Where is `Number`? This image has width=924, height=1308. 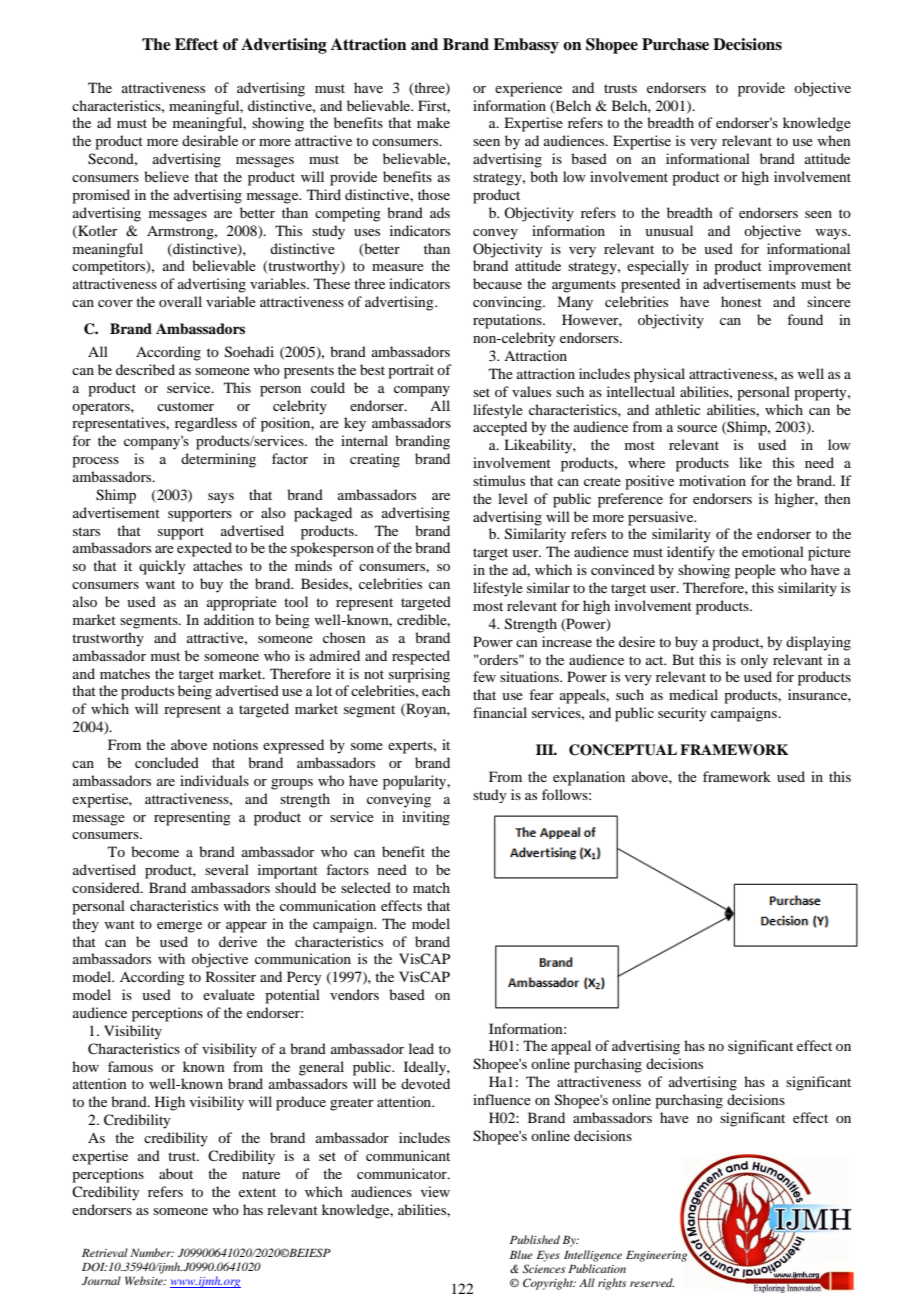 Number is located at coordinates (152, 1252).
